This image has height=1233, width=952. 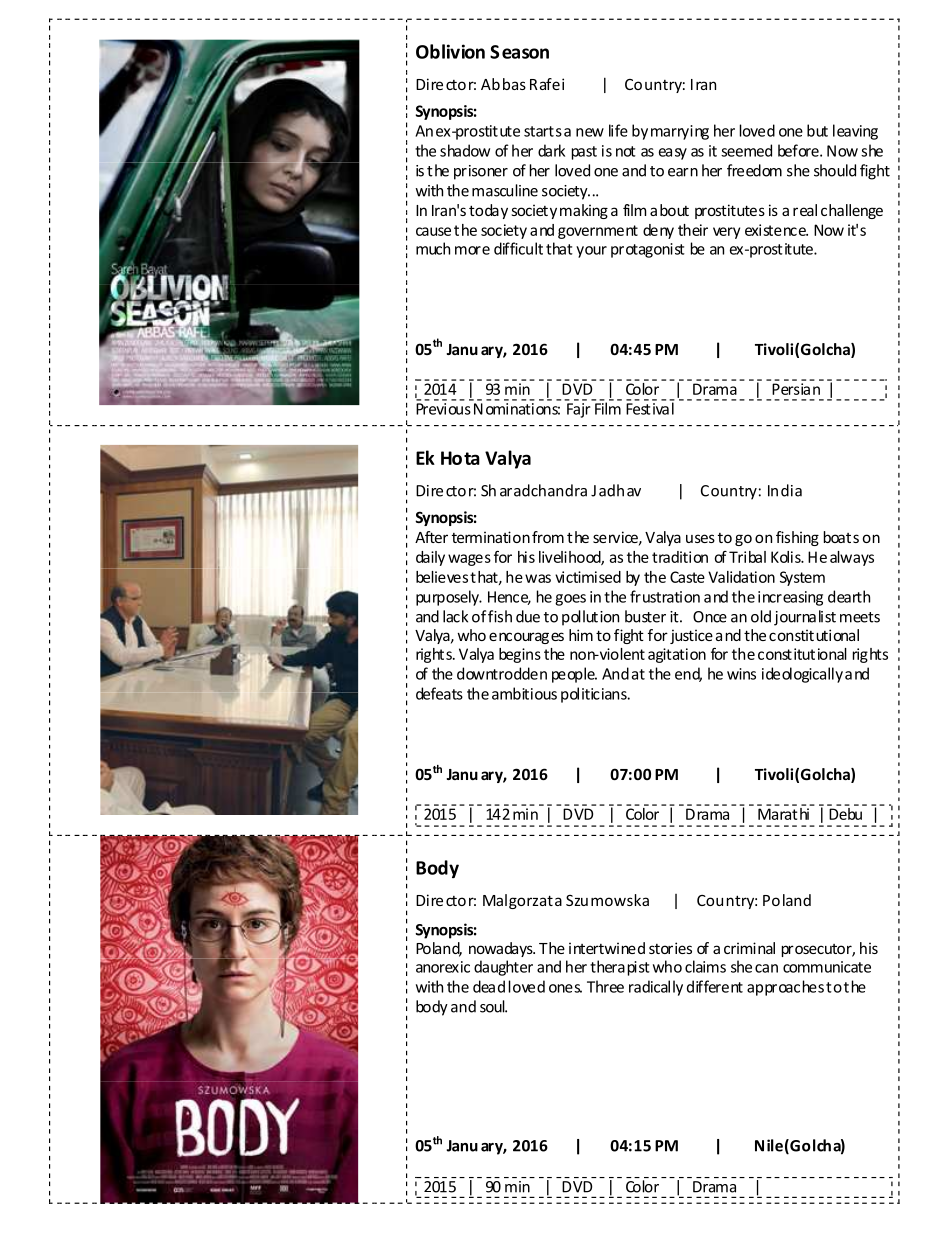 I want to click on Abbas, so click(x=503, y=84).
